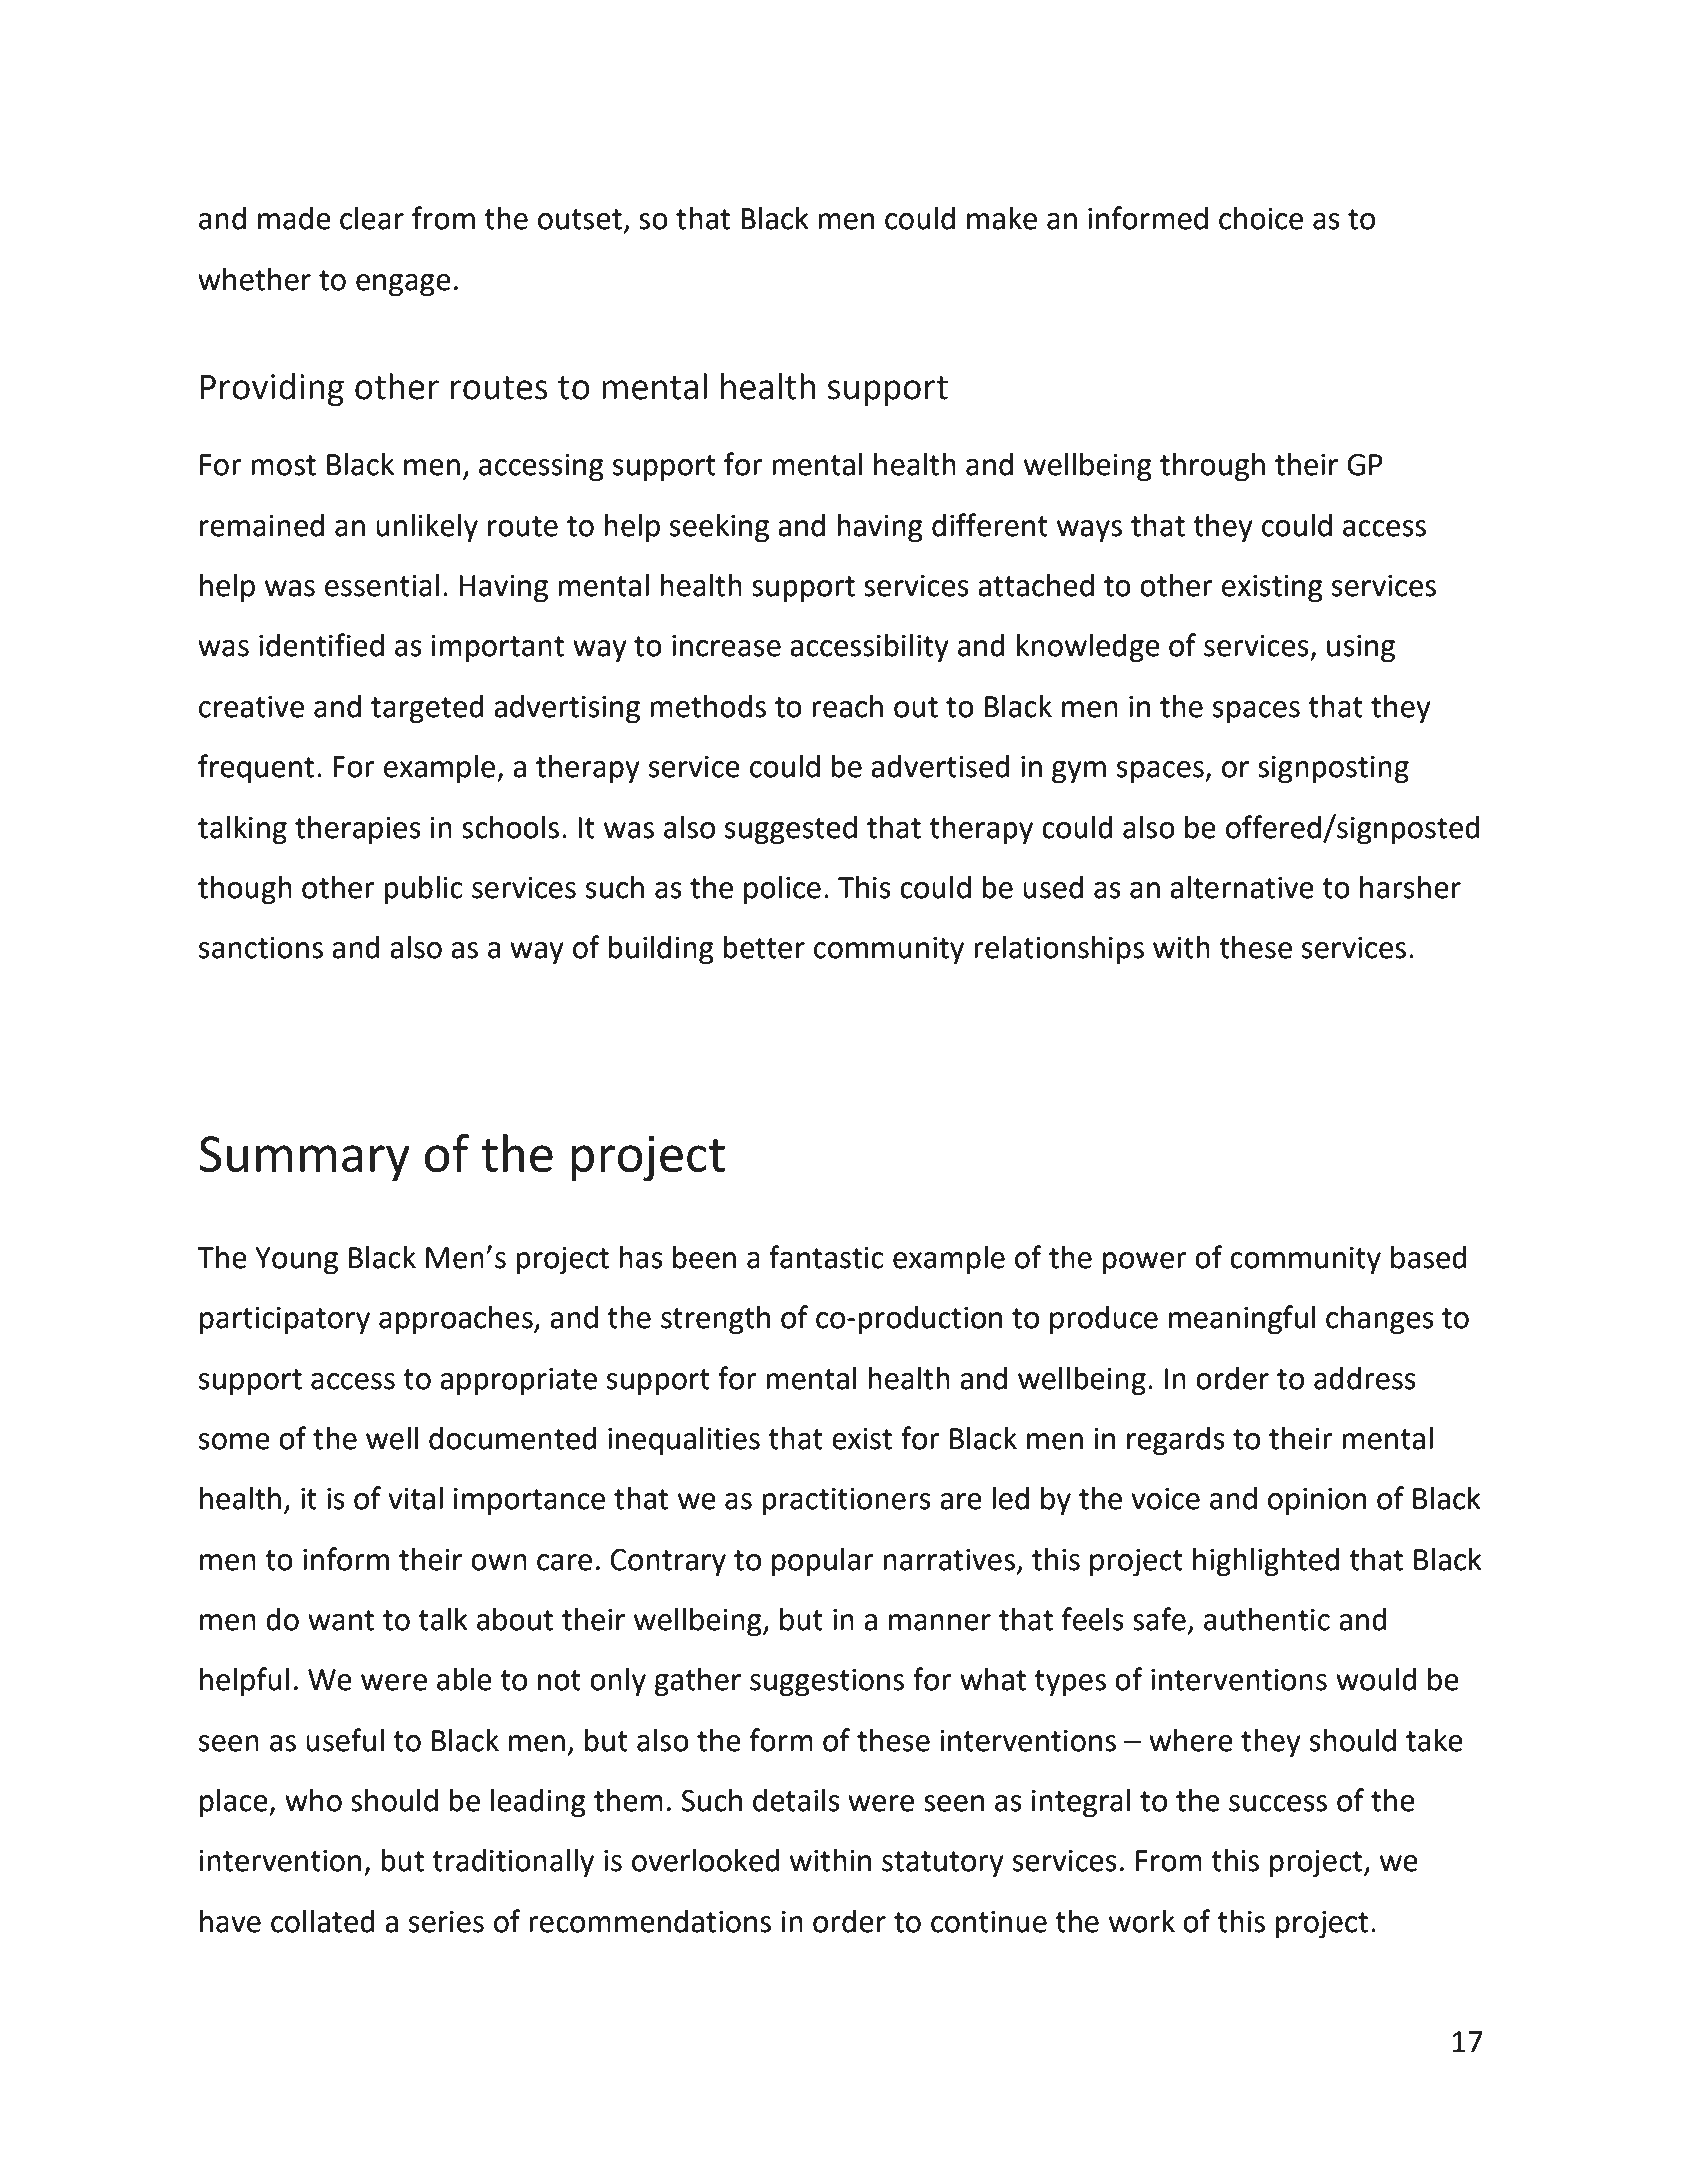  What do you see at coordinates (1261, 218) in the page?
I see `choice` at bounding box center [1261, 218].
